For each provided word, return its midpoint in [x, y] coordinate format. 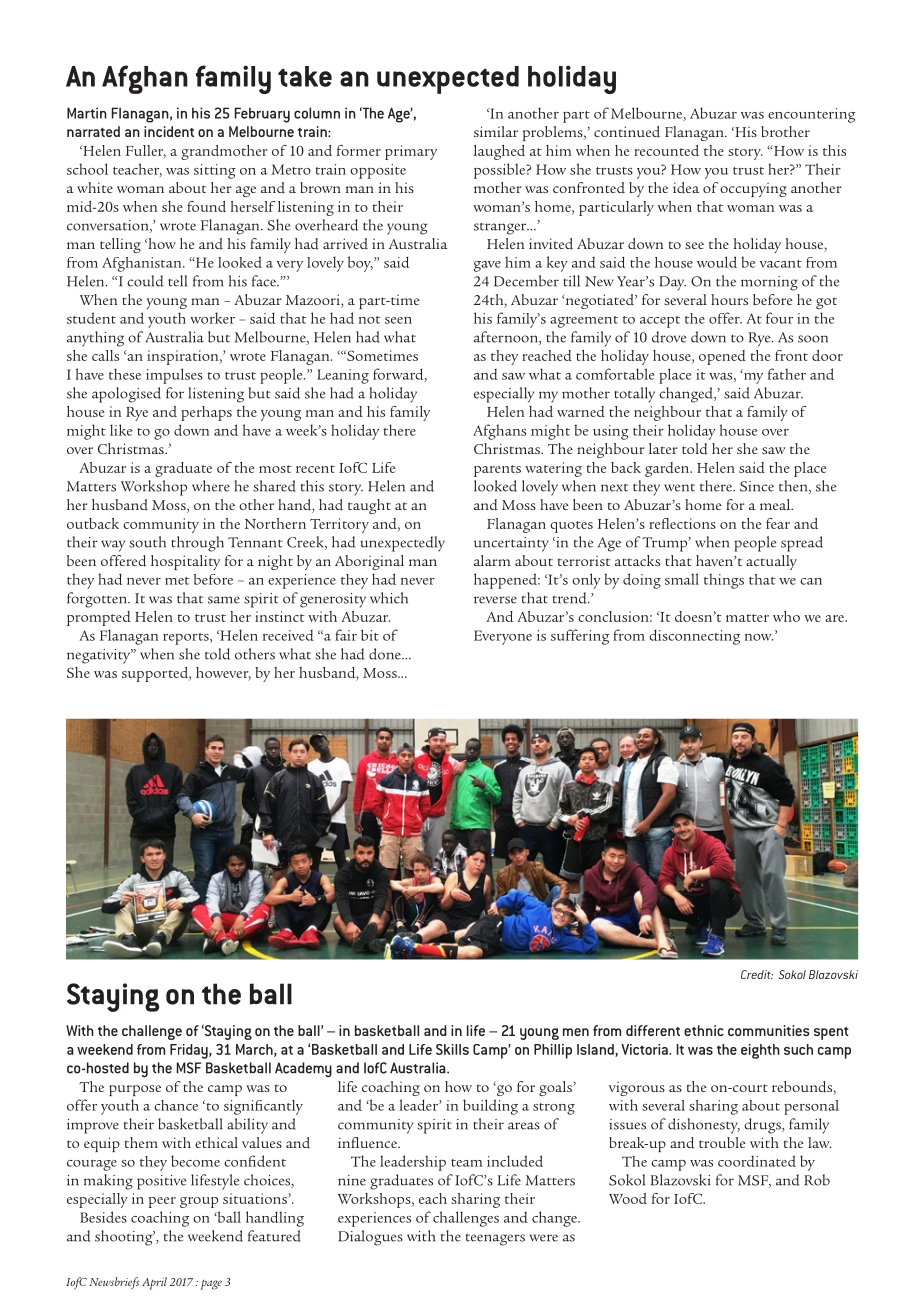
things [724, 581]
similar [496, 131]
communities [769, 1030]
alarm [492, 560]
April [154, 1283]
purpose [135, 1090]
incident [169, 131]
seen [398, 320]
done [386, 654]
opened [722, 357]
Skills [452, 1049]
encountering [811, 115]
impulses [174, 376]
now [759, 637]
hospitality [185, 562]
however [223, 673]
